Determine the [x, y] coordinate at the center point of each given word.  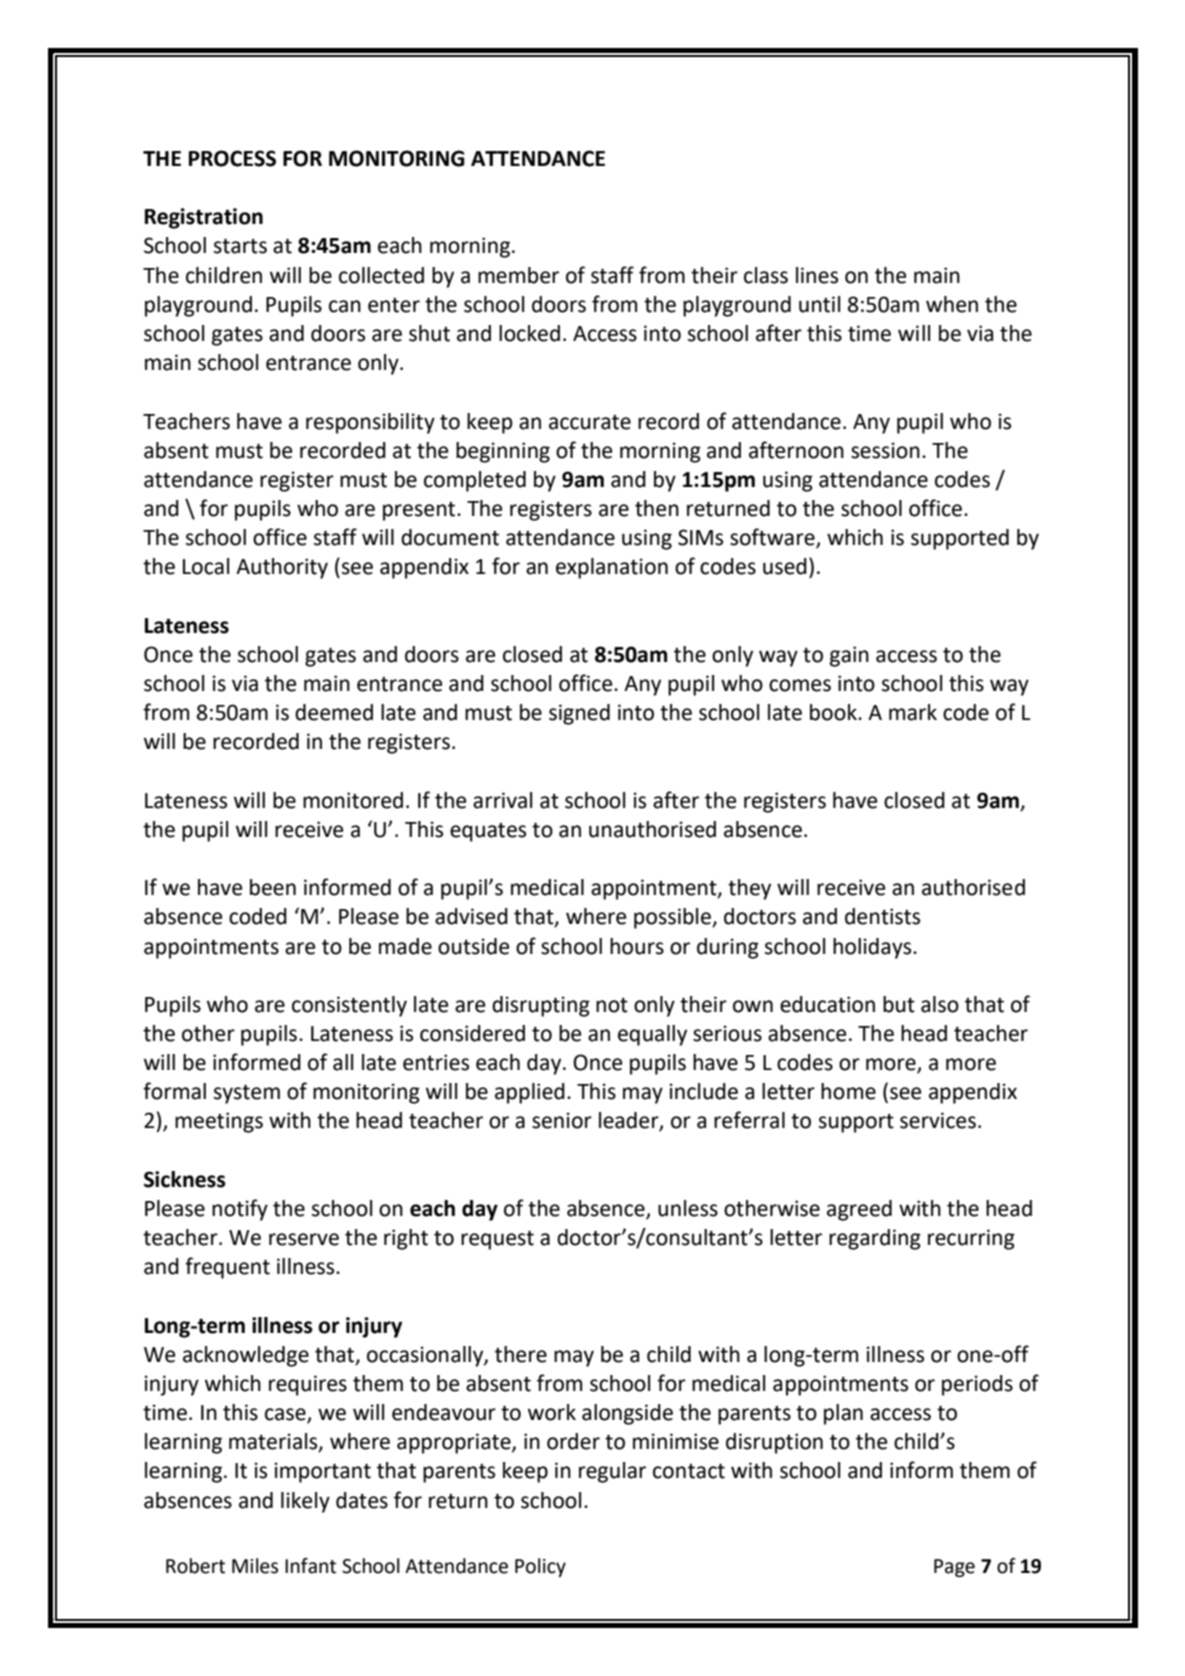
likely [305, 1502]
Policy [540, 1567]
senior [562, 1120]
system [247, 1094]
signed [579, 714]
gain [849, 656]
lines [817, 275]
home [848, 1091]
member [518, 275]
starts [240, 246]
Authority [282, 568]
